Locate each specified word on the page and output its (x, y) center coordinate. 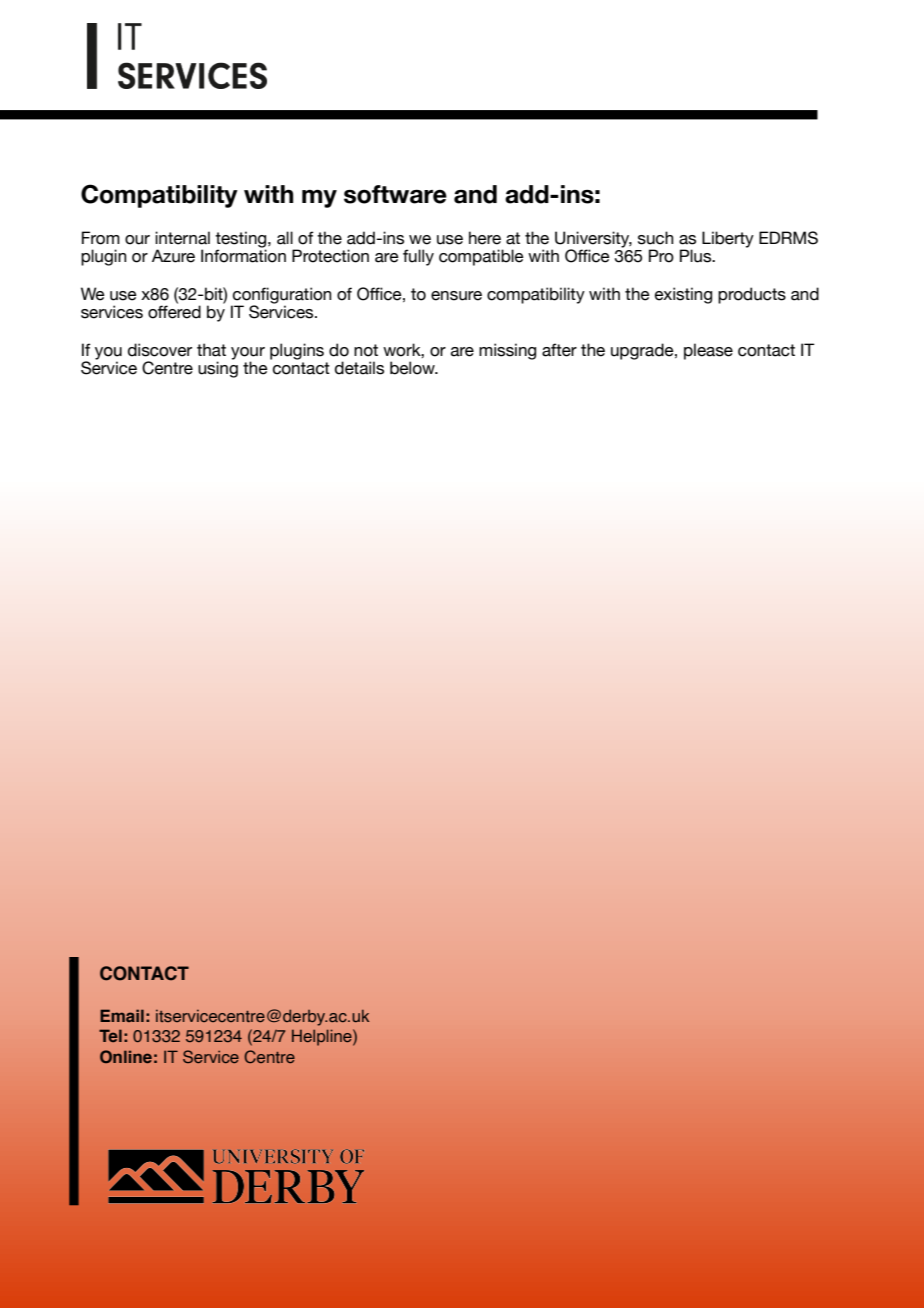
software (395, 194)
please (708, 351)
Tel (110, 1035)
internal (182, 238)
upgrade (643, 351)
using (218, 369)
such (656, 238)
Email (122, 1015)
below (413, 368)
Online (126, 1056)
